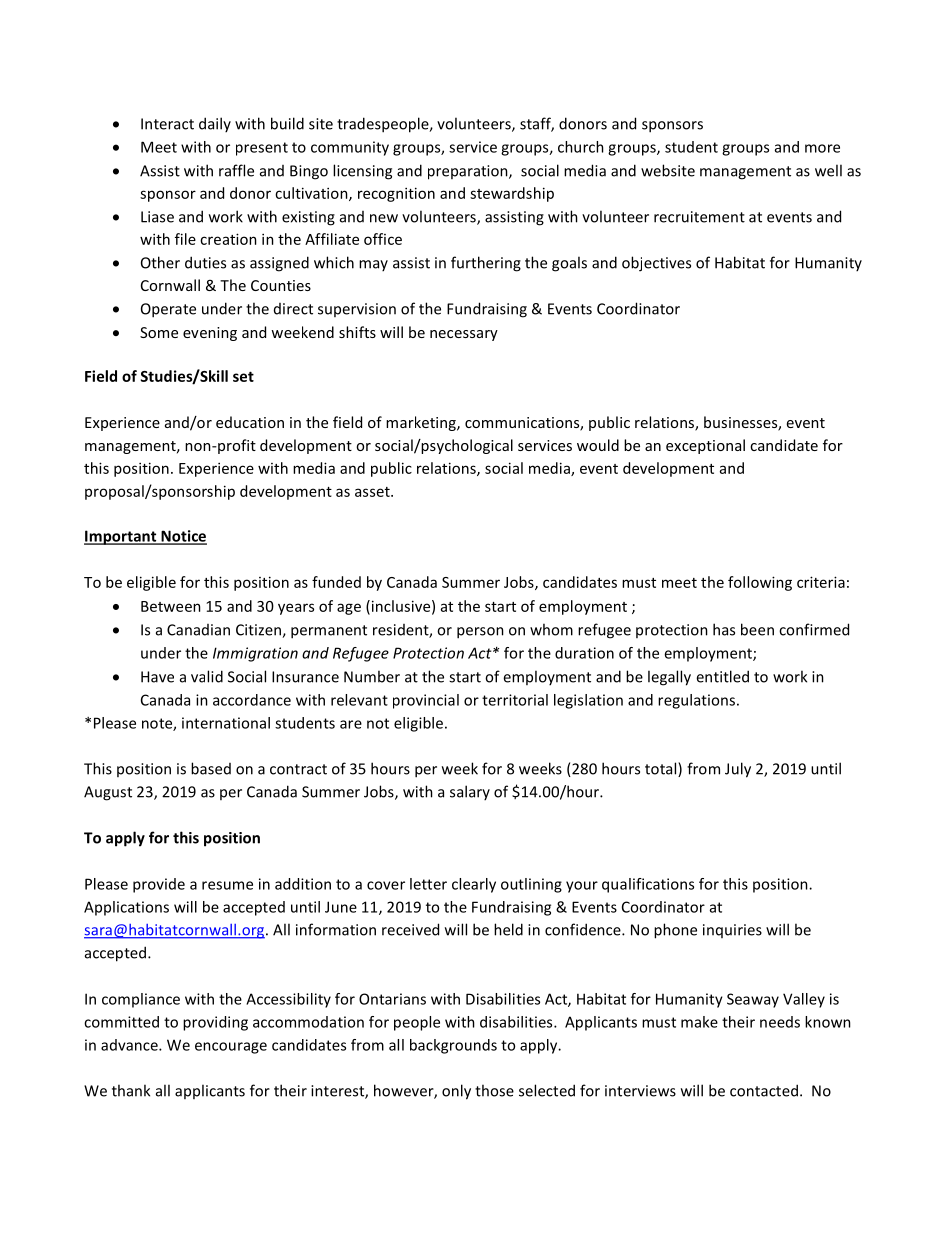  Describe the element at coordinates (453, 1046) in the screenshot. I see `backgrounds` at that location.
